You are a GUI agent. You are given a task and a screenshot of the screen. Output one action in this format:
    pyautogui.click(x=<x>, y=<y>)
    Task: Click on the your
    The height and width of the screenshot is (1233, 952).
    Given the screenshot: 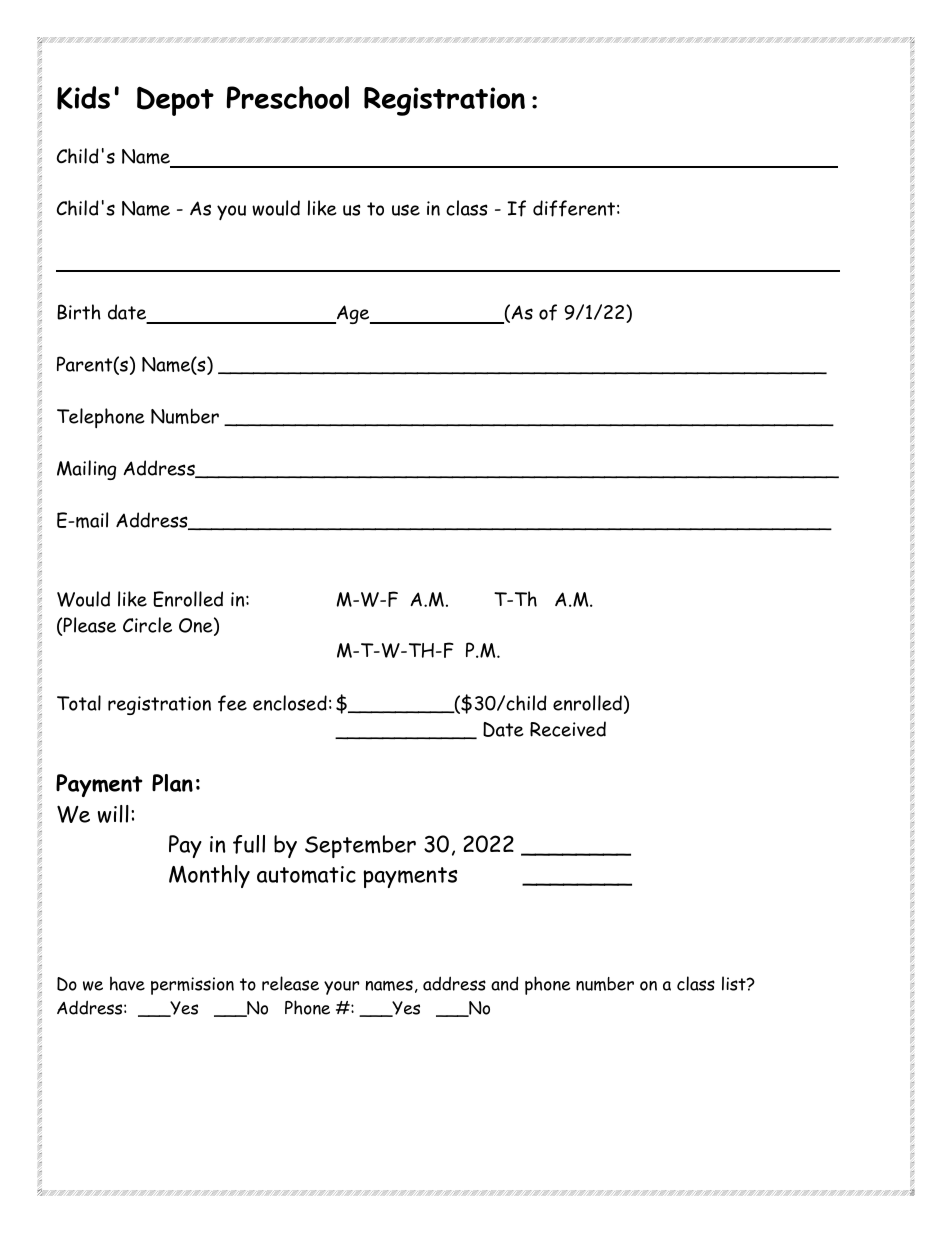 What is the action you would take?
    pyautogui.click(x=341, y=988)
